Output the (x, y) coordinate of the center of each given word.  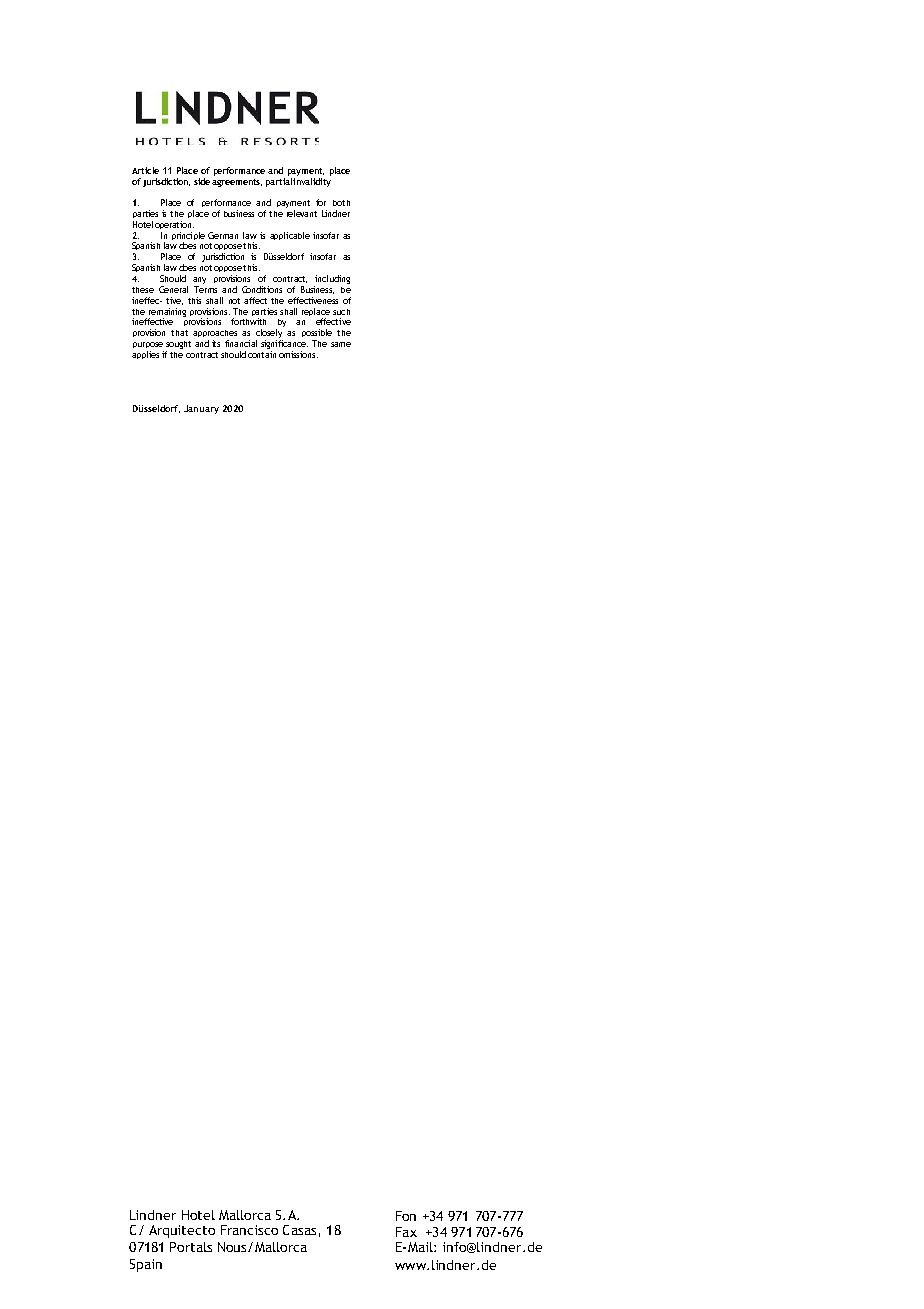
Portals (191, 1247)
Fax (406, 1232)
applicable (290, 236)
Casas (299, 1230)
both (341, 203)
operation (174, 225)
